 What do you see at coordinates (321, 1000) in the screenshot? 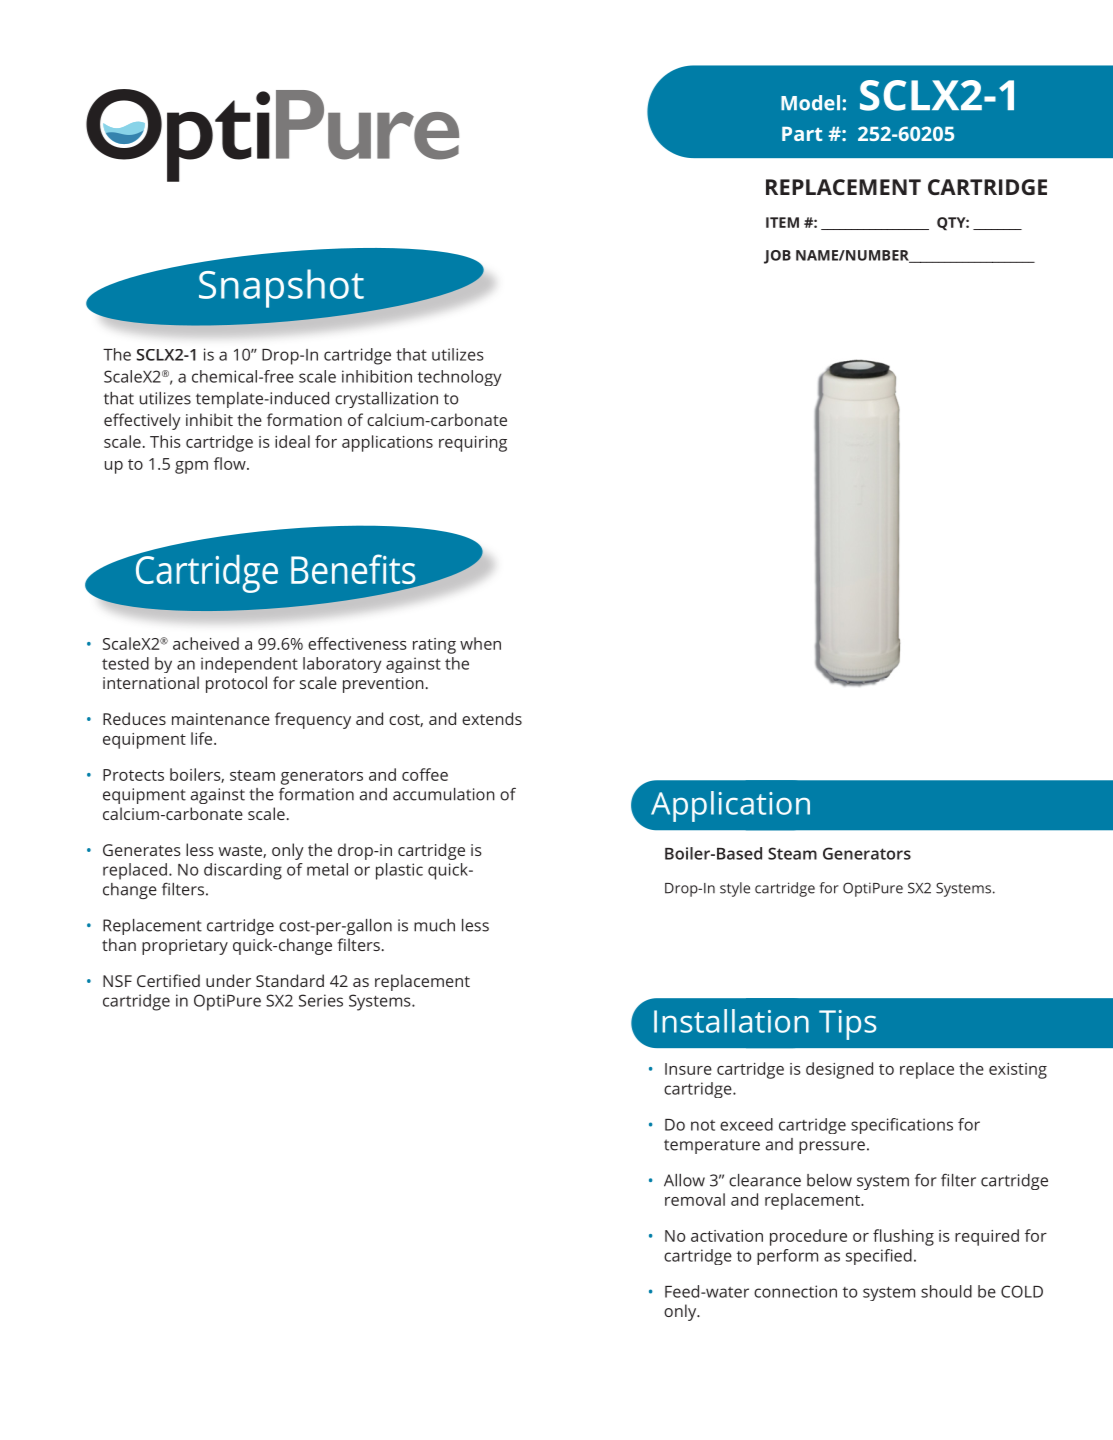
I see `Series` at bounding box center [321, 1000].
